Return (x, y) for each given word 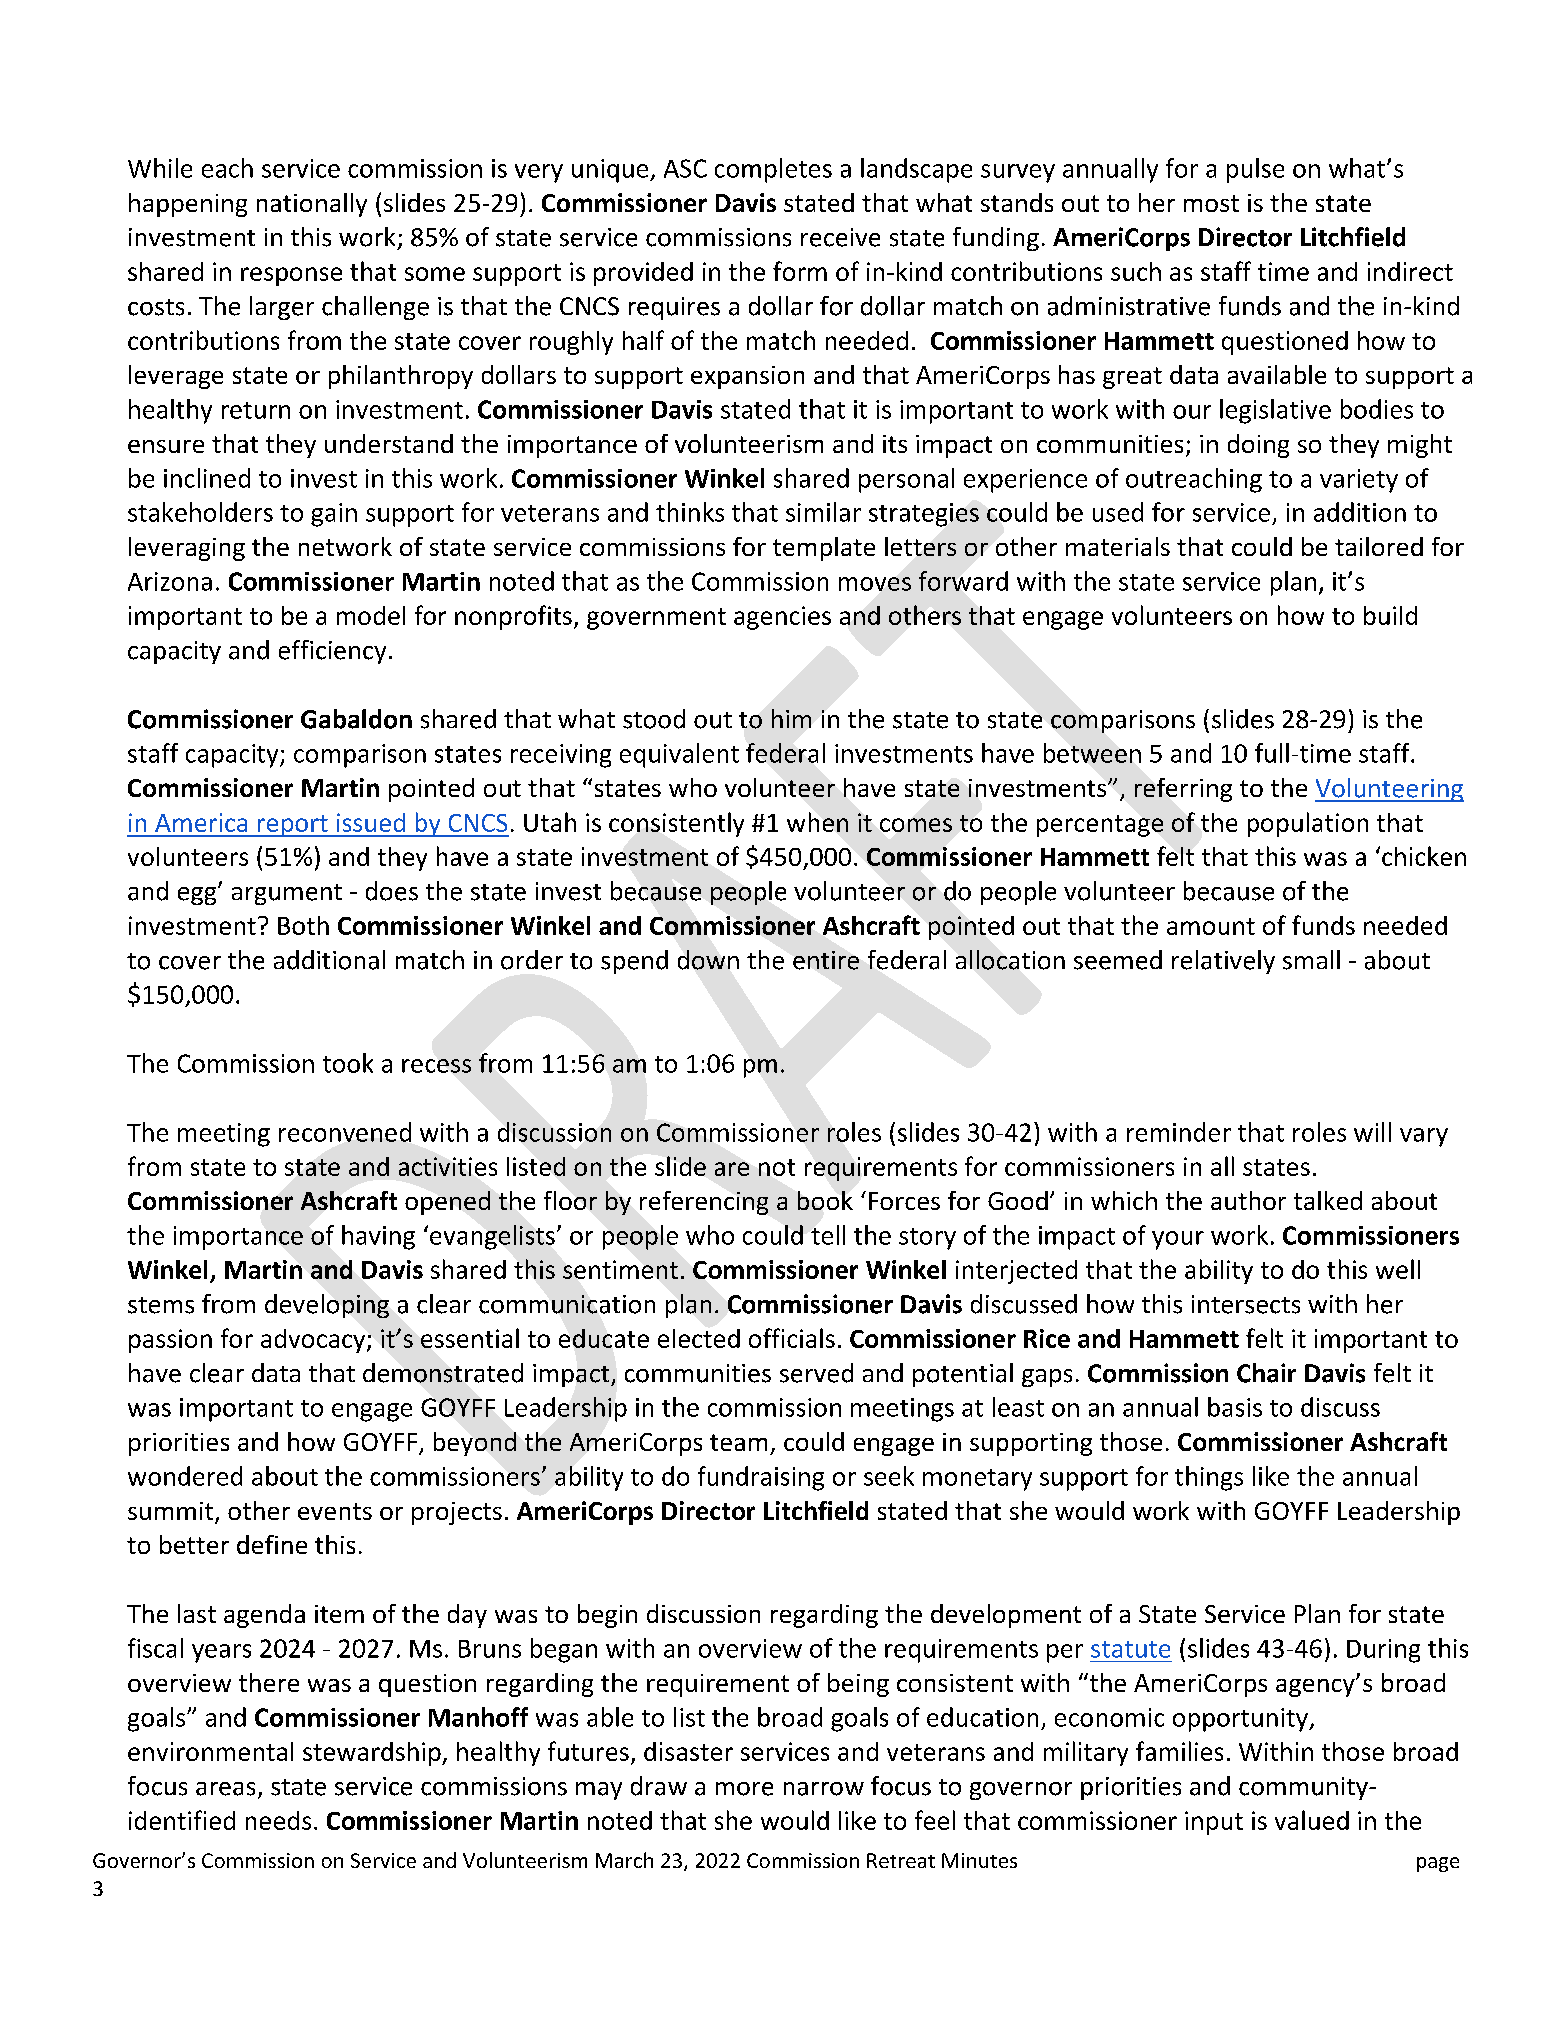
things (1209, 1478)
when (817, 822)
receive (840, 237)
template (824, 549)
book (825, 1200)
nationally (312, 205)
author (1248, 1200)
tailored (1379, 546)
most (1211, 203)
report (292, 826)
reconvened (345, 1132)
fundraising (761, 1478)
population (1308, 824)
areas (225, 1789)
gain (334, 515)
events (335, 1511)
